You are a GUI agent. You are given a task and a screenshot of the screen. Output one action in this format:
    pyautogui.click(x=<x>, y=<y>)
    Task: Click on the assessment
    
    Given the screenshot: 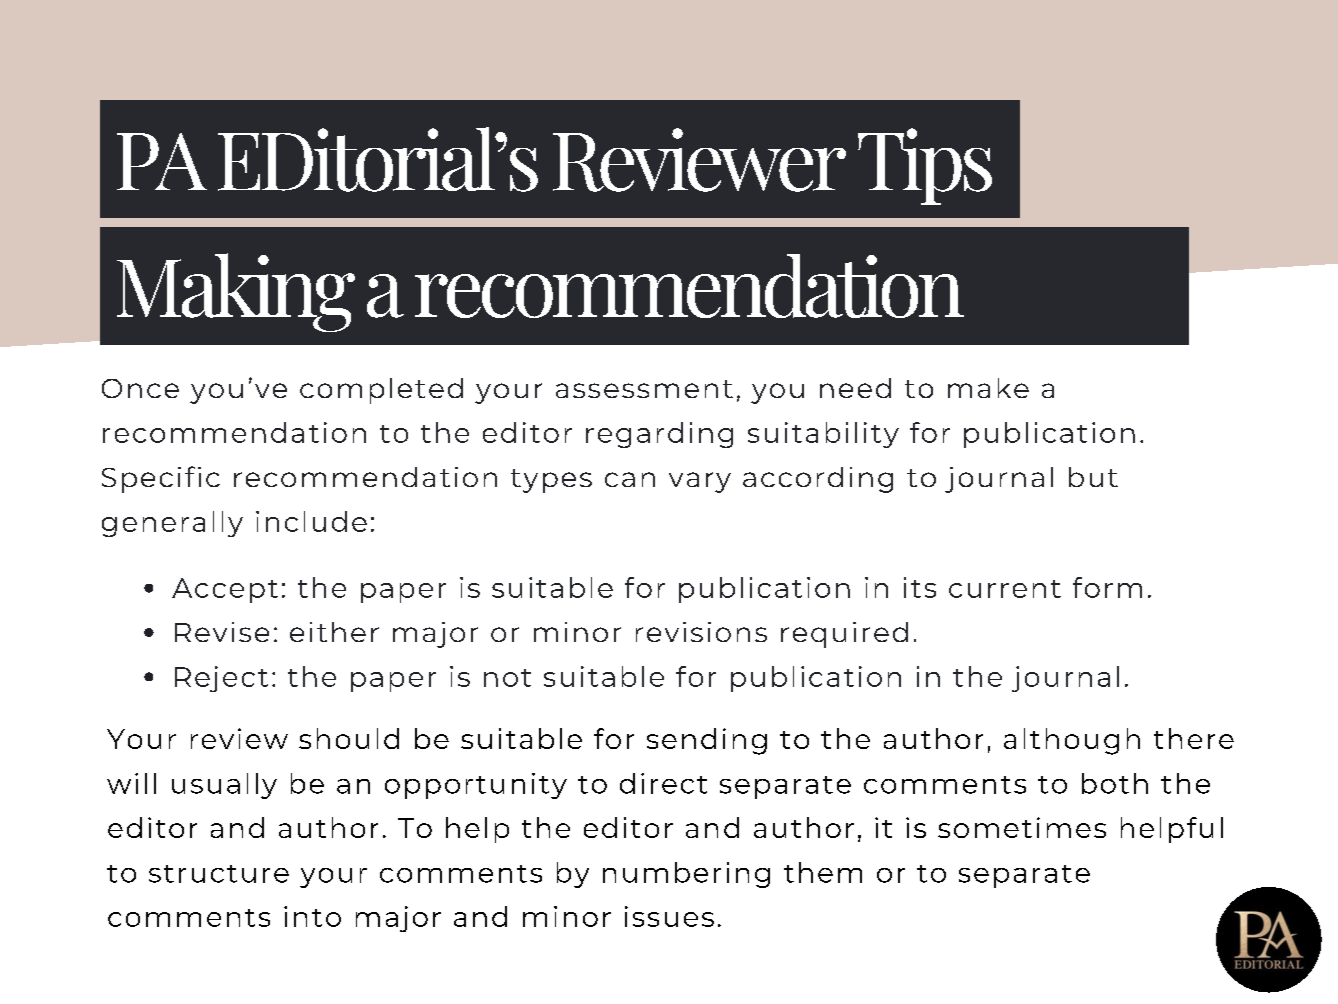 What is the action you would take?
    pyautogui.click(x=644, y=389)
